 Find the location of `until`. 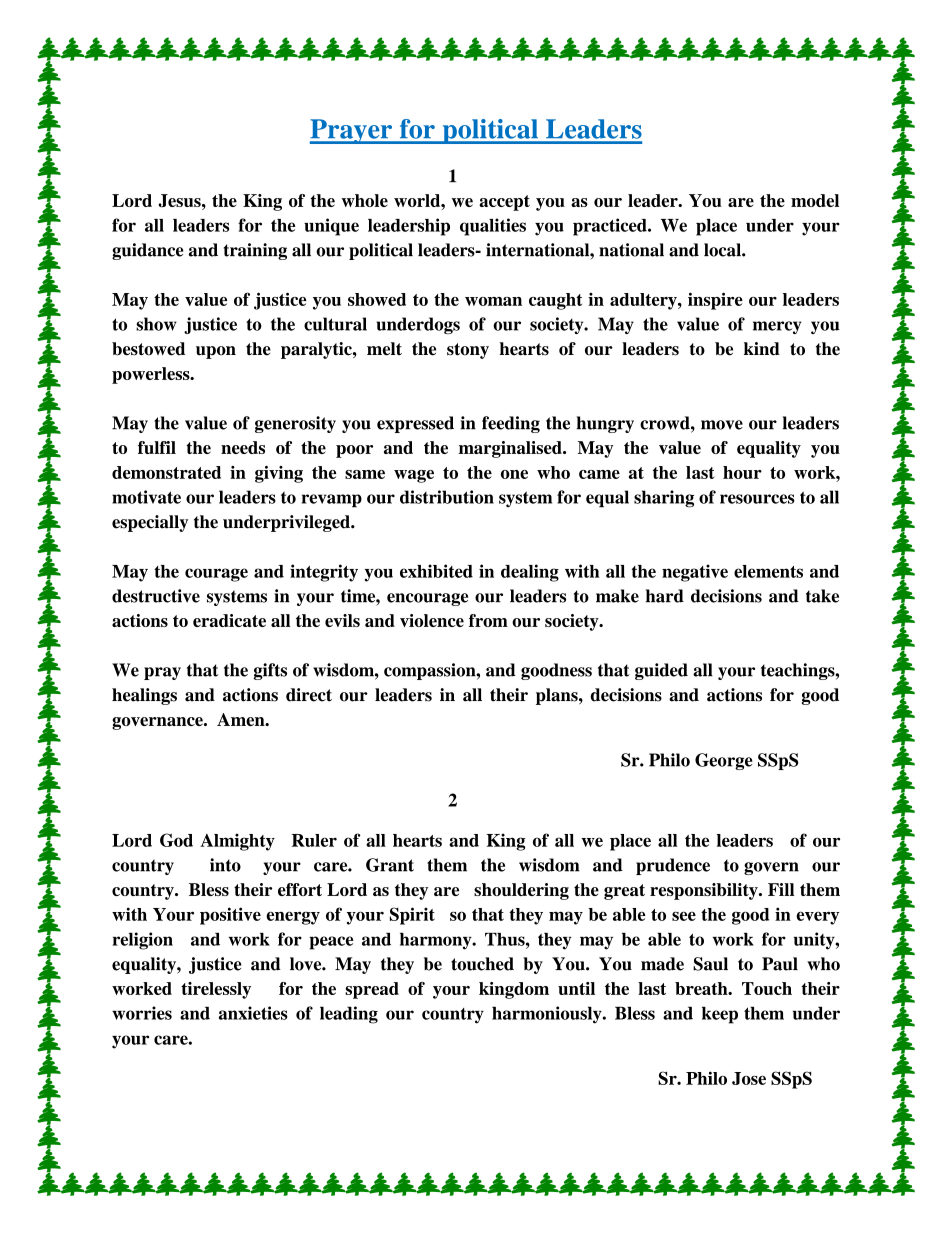

until is located at coordinates (576, 988).
